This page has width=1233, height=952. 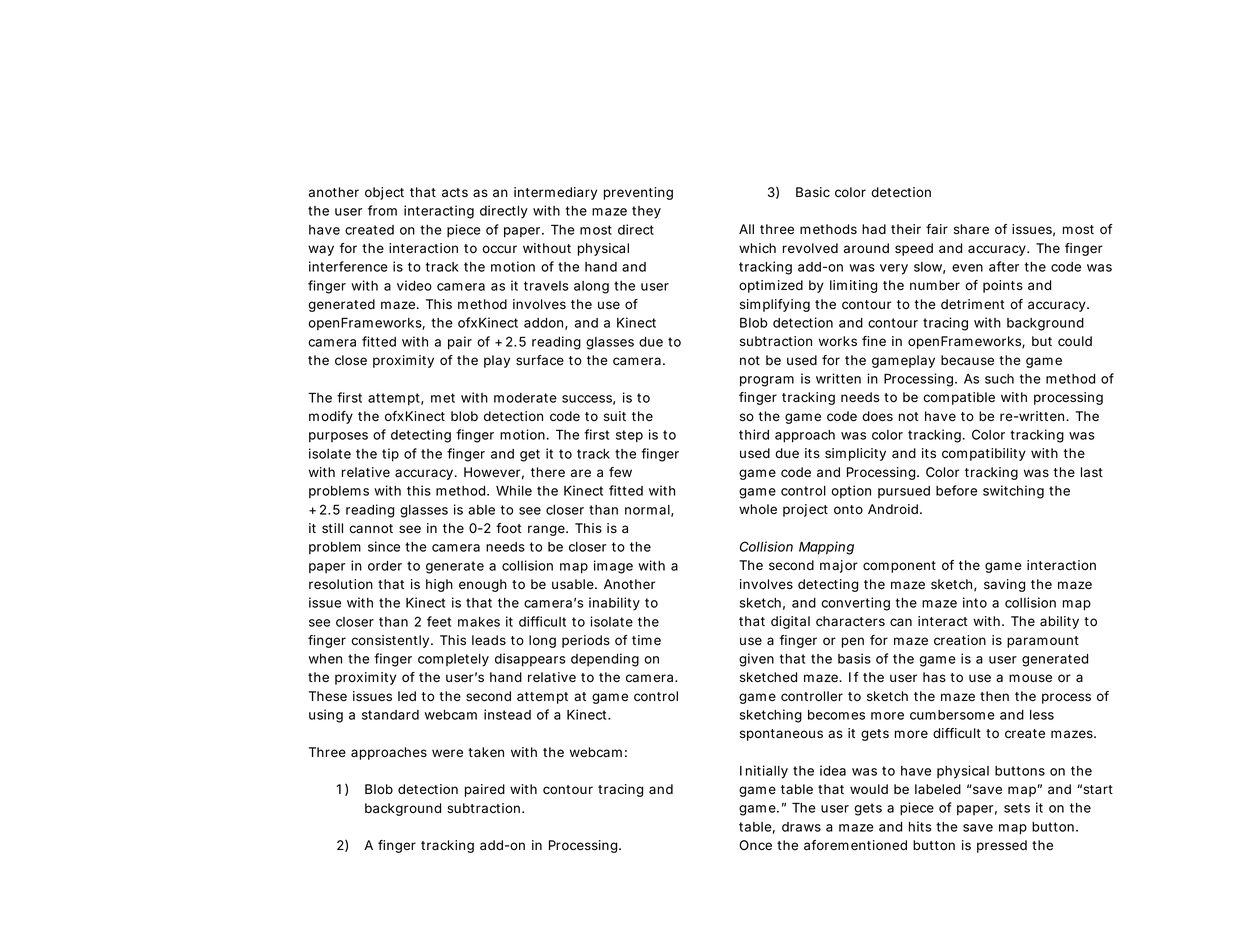 What do you see at coordinates (754, 434) in the page?
I see `third` at bounding box center [754, 434].
